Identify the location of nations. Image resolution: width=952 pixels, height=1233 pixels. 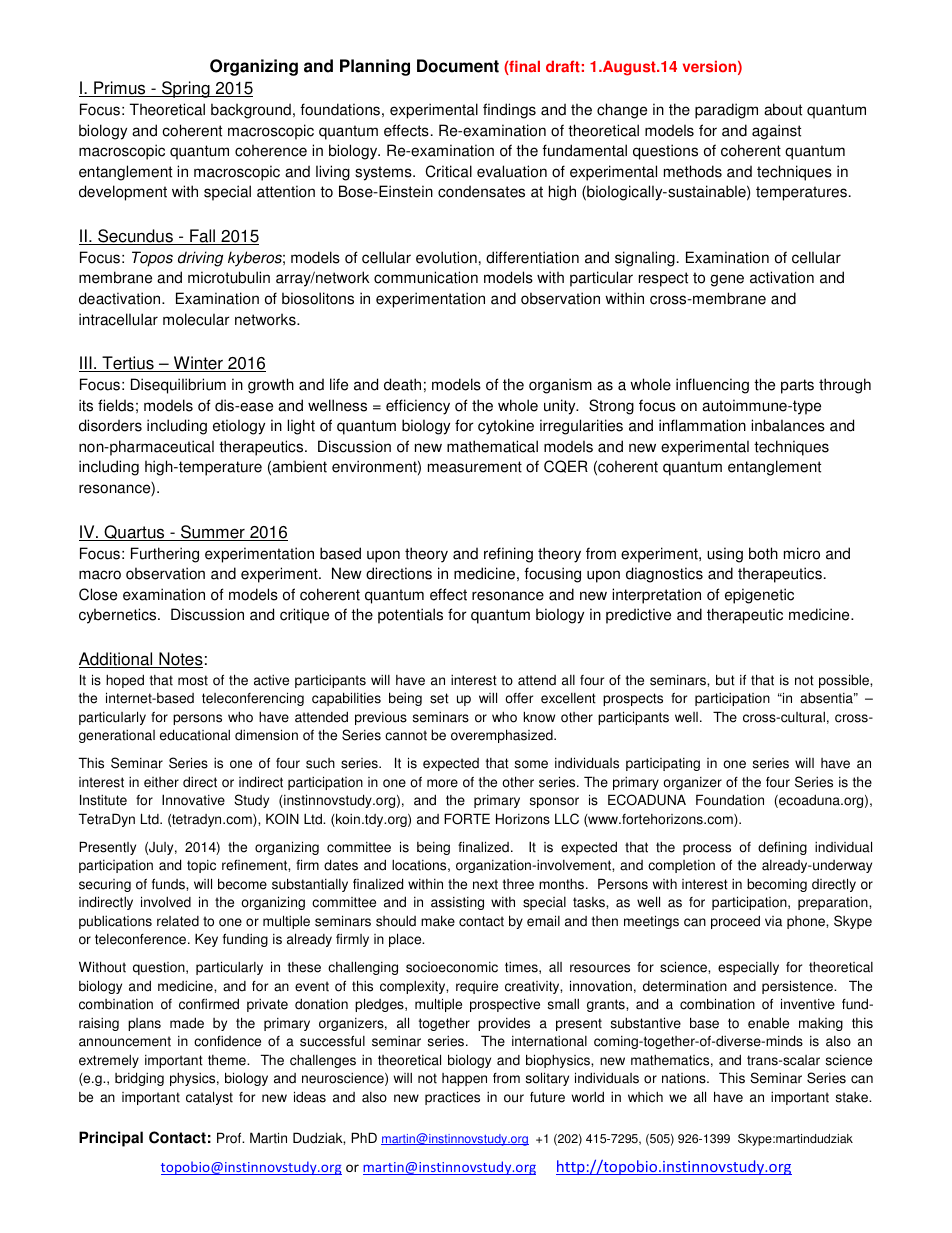
(685, 1078).
